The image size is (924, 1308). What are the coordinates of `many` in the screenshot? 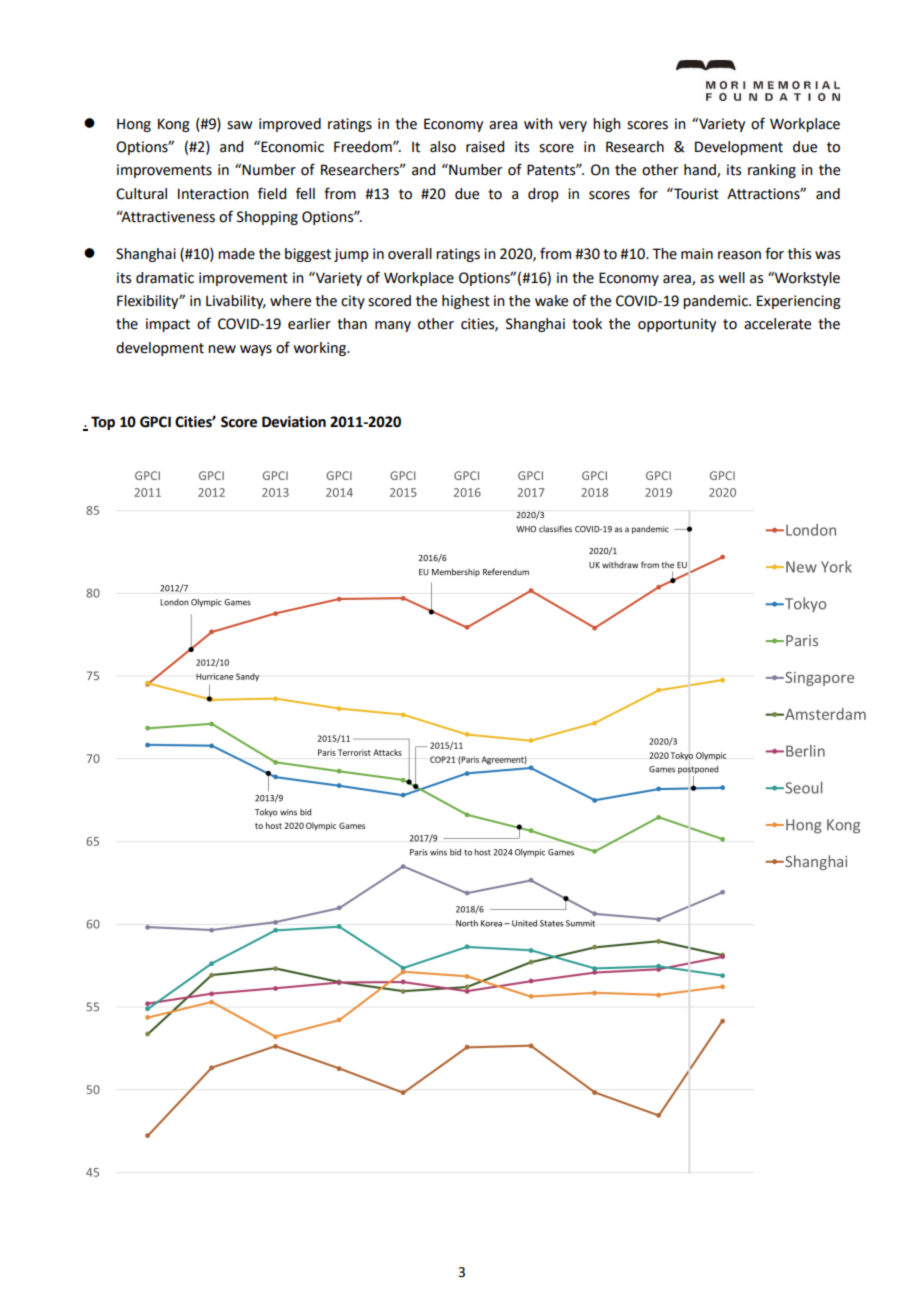 It's located at (393, 326).
